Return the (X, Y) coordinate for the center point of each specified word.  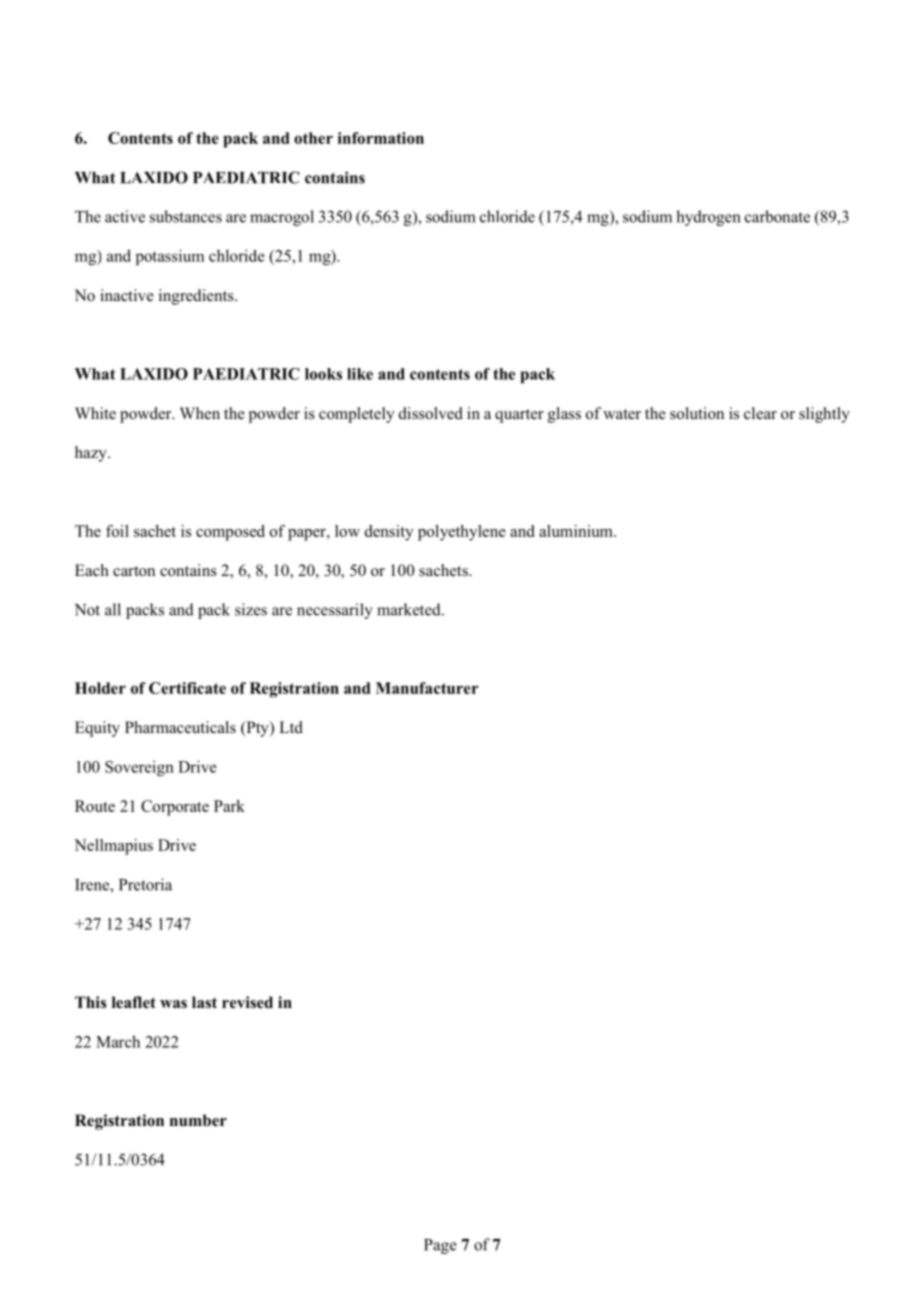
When (200, 413)
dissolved (431, 413)
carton (134, 571)
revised (247, 1002)
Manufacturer (427, 688)
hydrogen (708, 218)
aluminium (577, 531)
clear (760, 413)
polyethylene (462, 533)
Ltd (291, 727)
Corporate (175, 808)
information (381, 138)
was (173, 1004)
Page (440, 1246)
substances (186, 216)
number (198, 1120)
